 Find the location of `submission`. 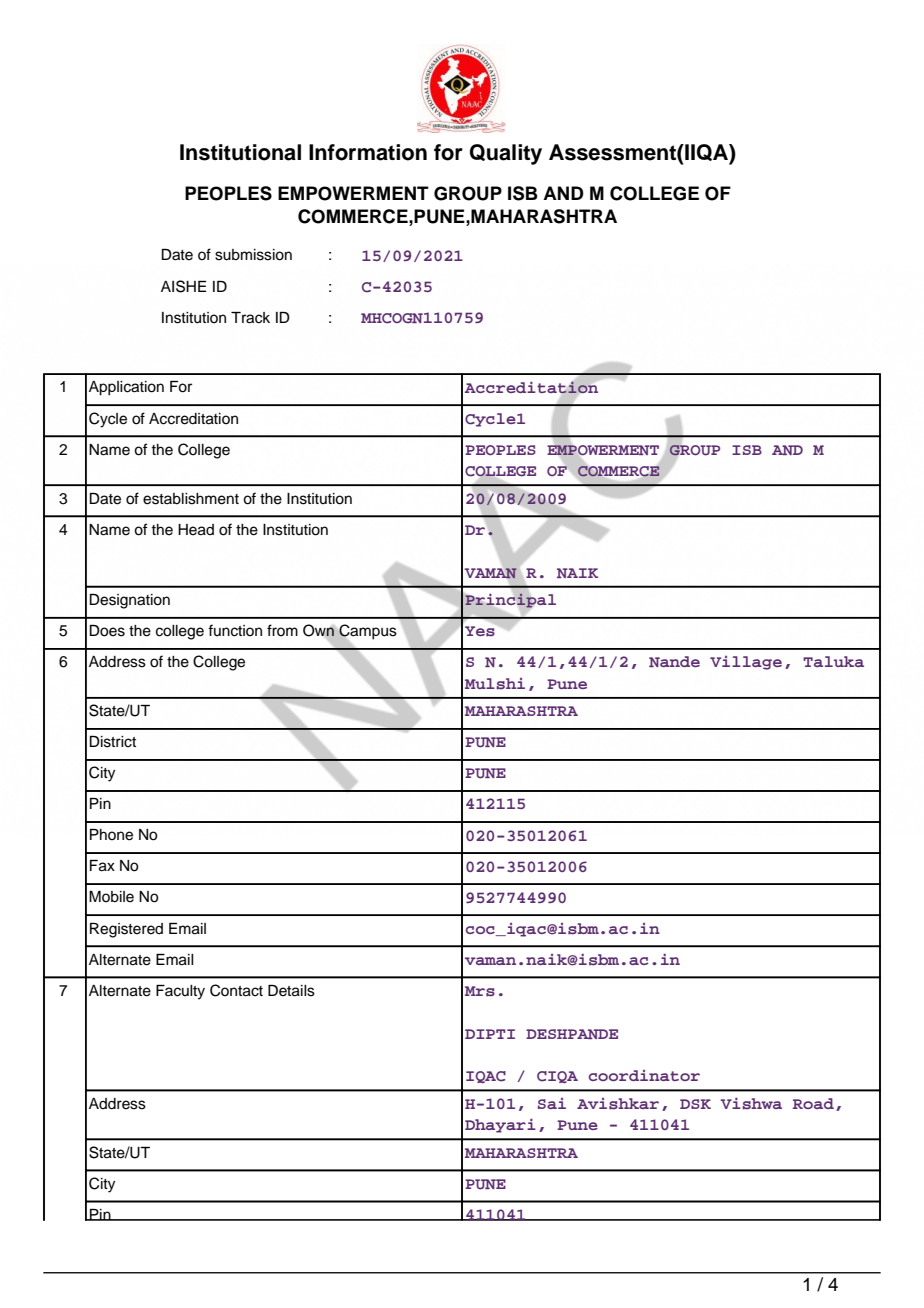

submission is located at coordinates (253, 255).
